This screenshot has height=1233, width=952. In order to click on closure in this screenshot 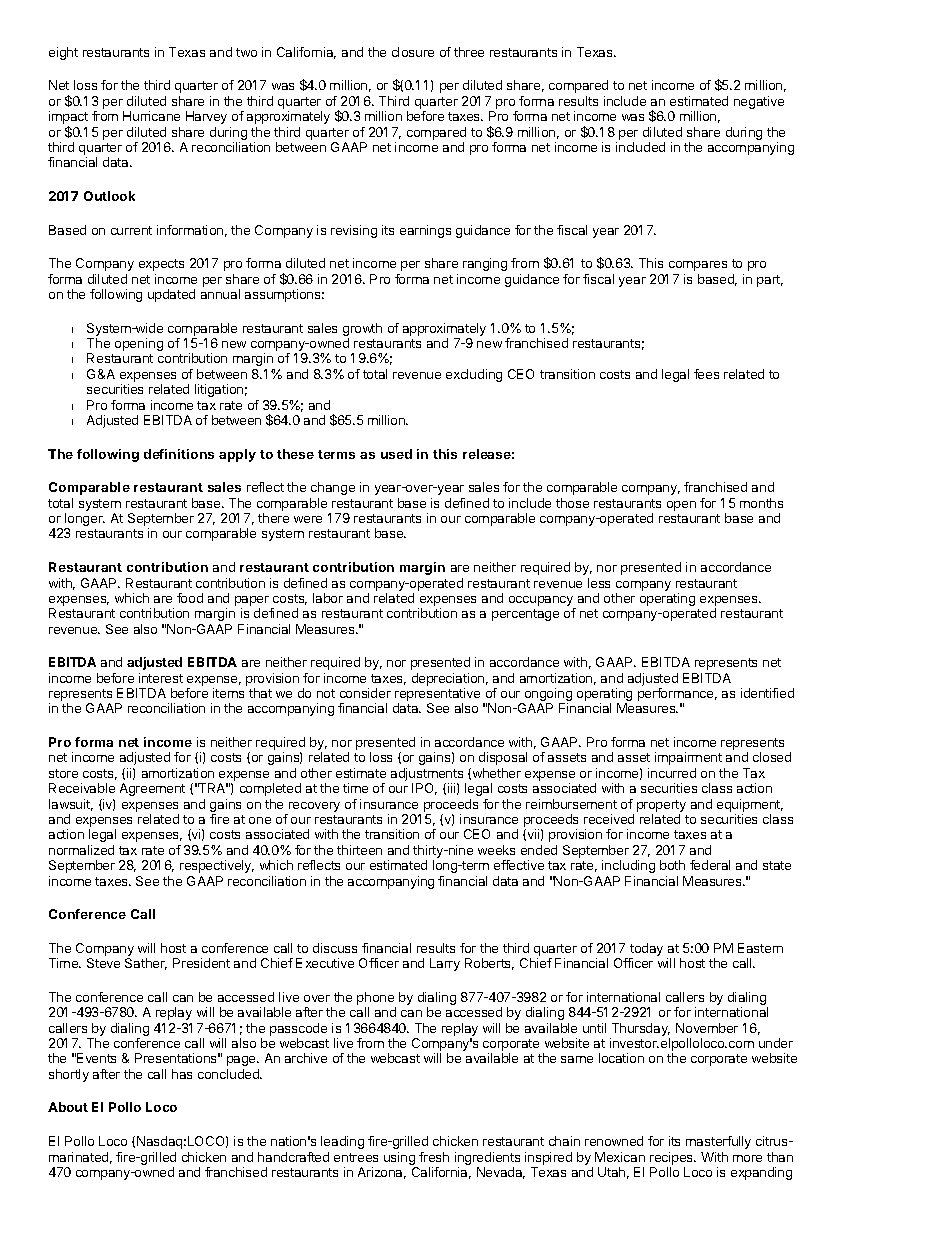, I will do `click(413, 52)`.
